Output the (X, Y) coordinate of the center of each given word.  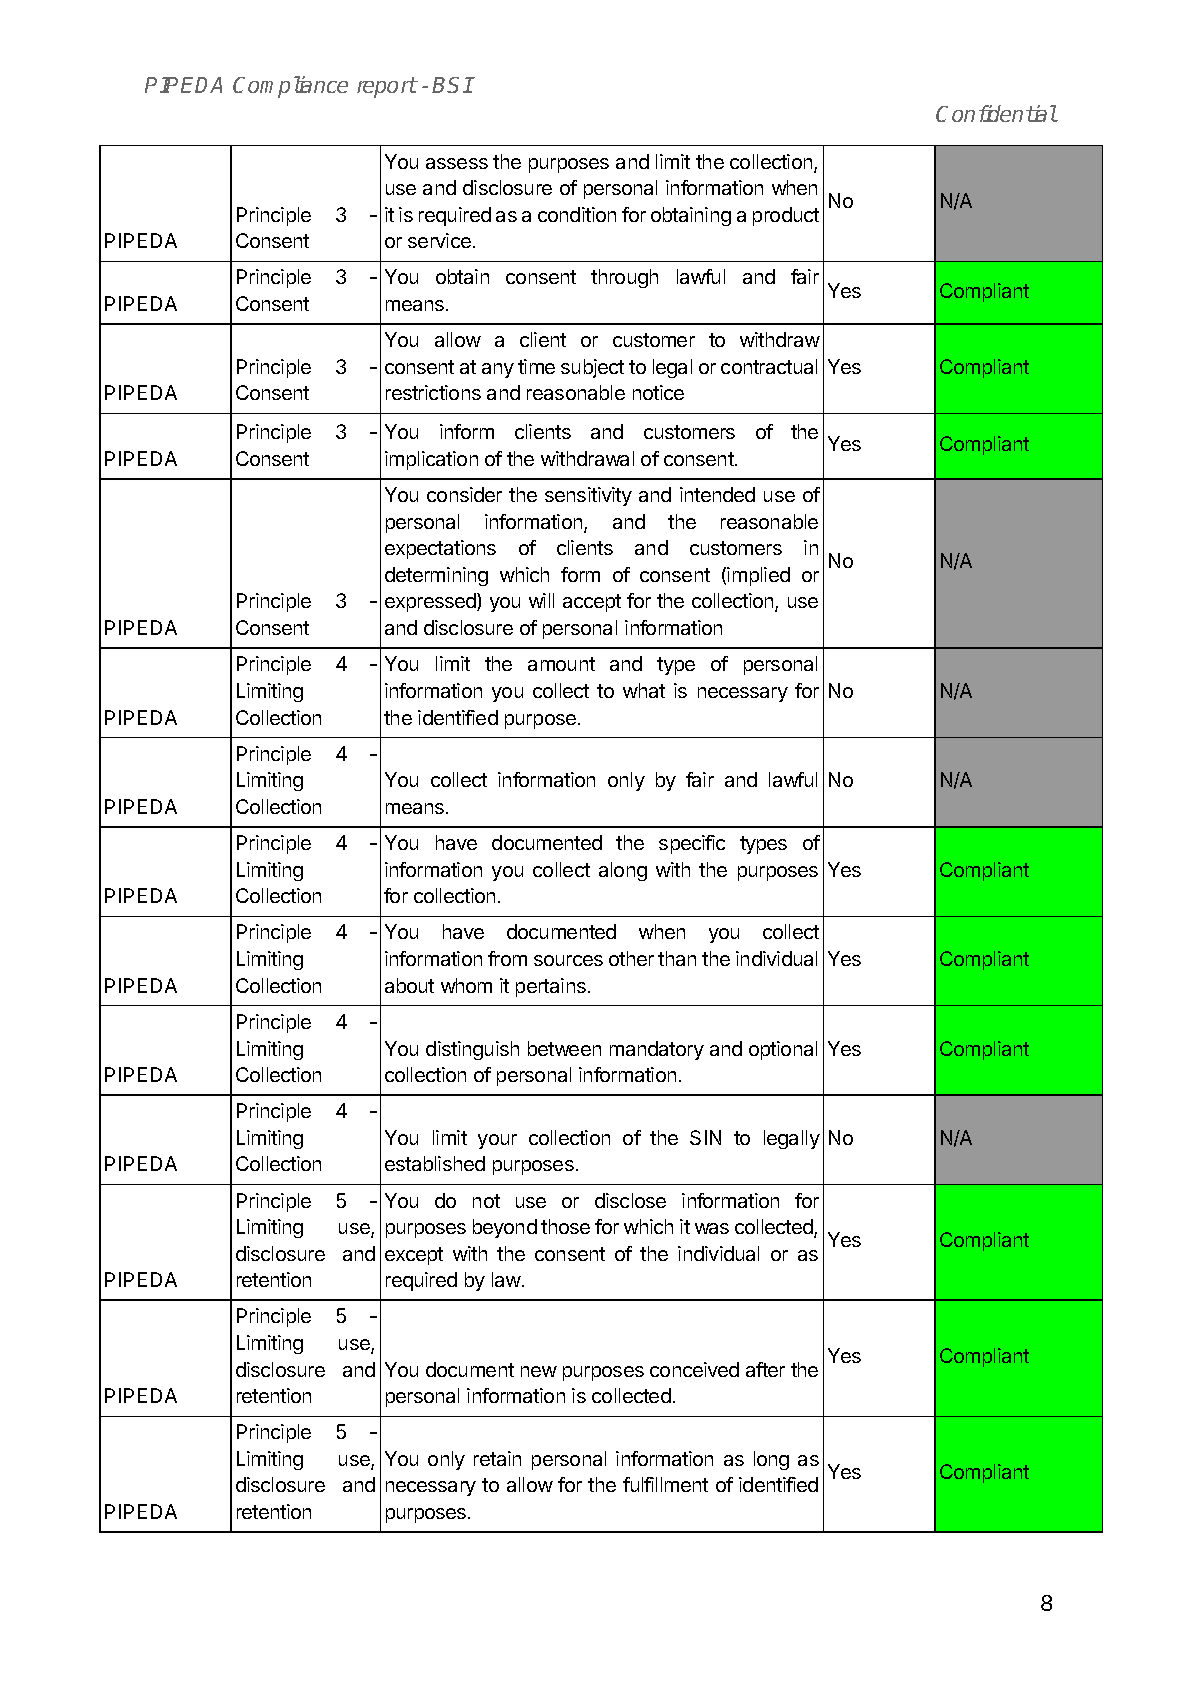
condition (577, 214)
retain (497, 1458)
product (786, 216)
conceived (694, 1369)
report (387, 87)
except (414, 1256)
